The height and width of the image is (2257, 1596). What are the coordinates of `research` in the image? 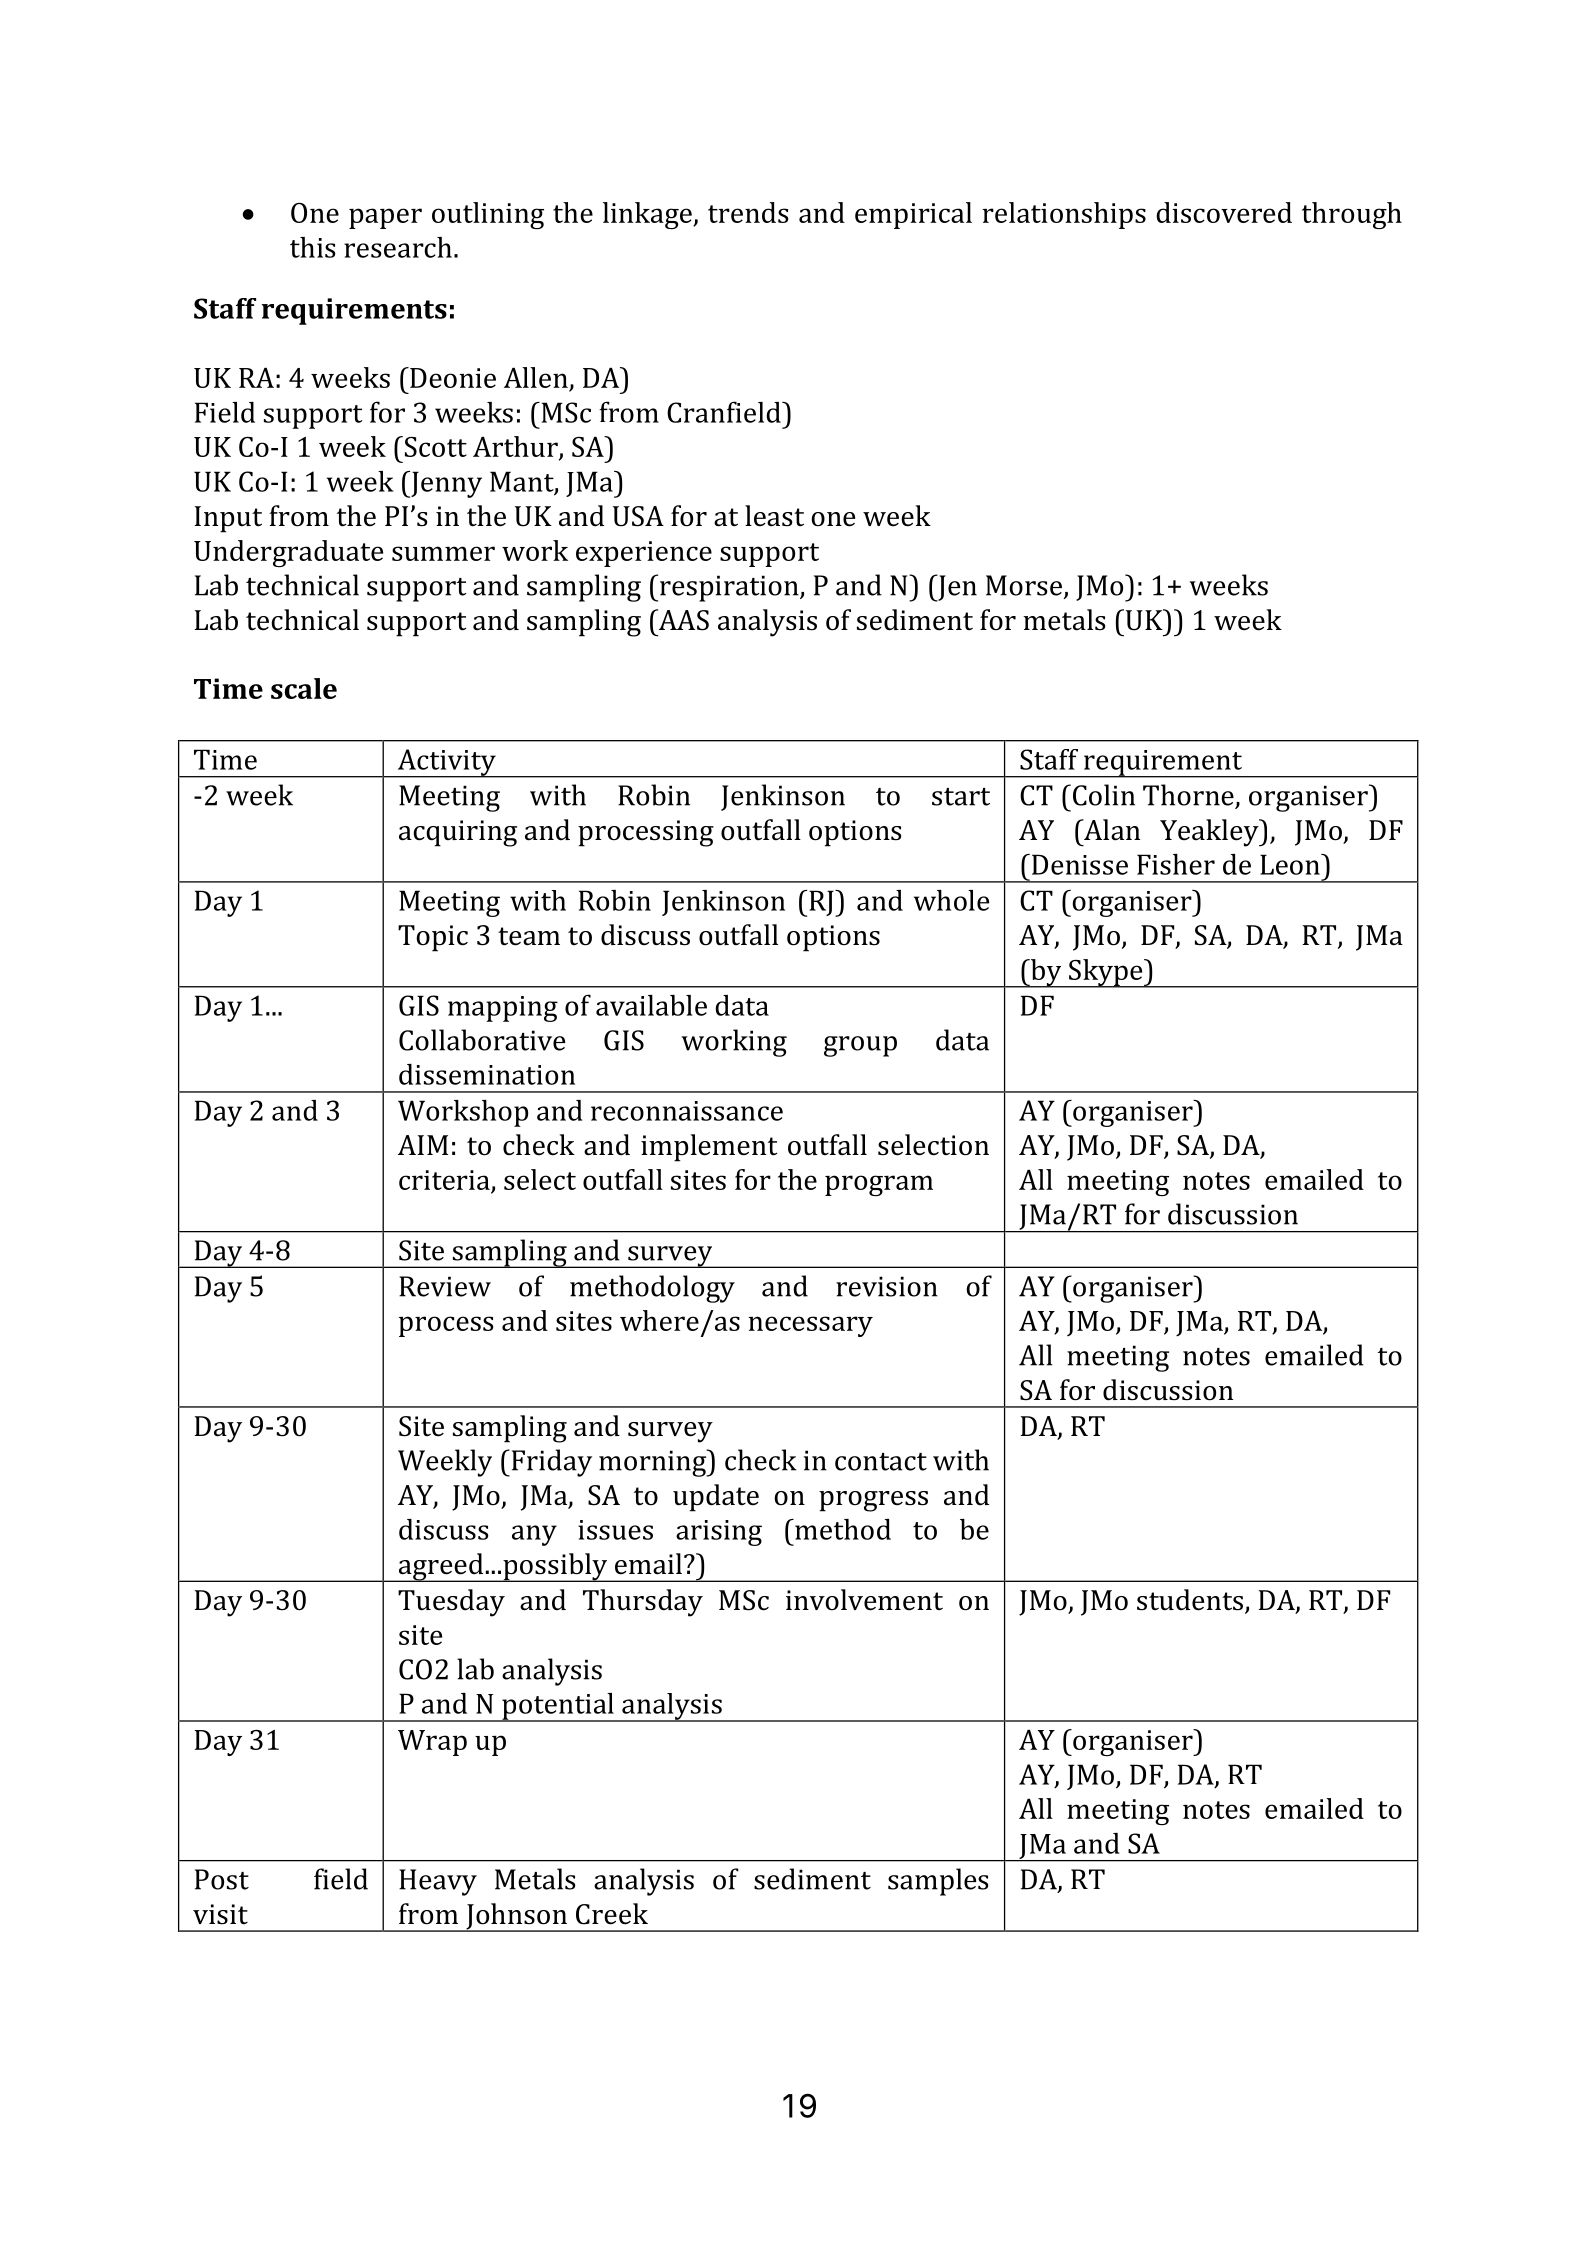 It's located at (398, 247).
